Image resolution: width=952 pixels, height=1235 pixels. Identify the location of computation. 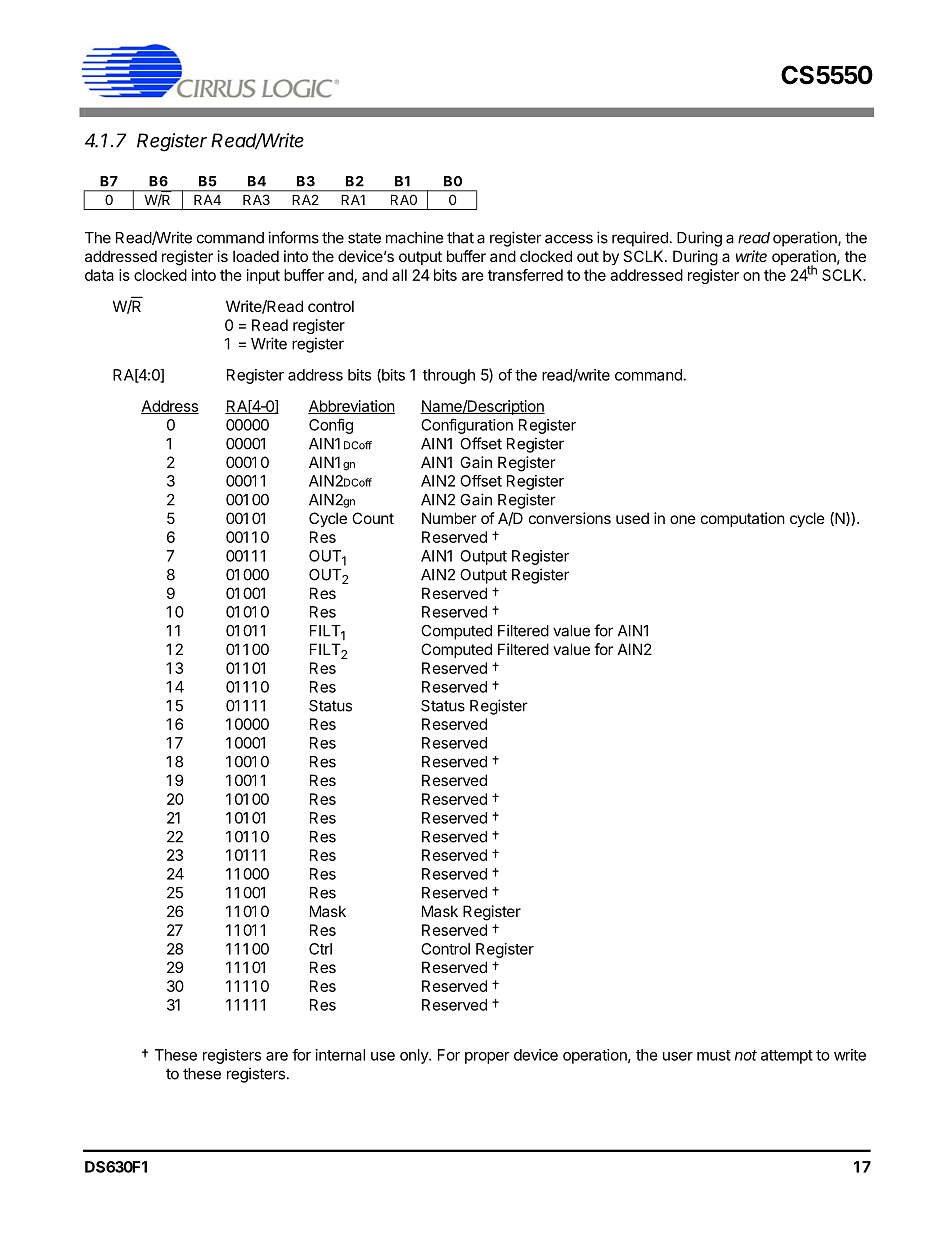
(743, 519).
